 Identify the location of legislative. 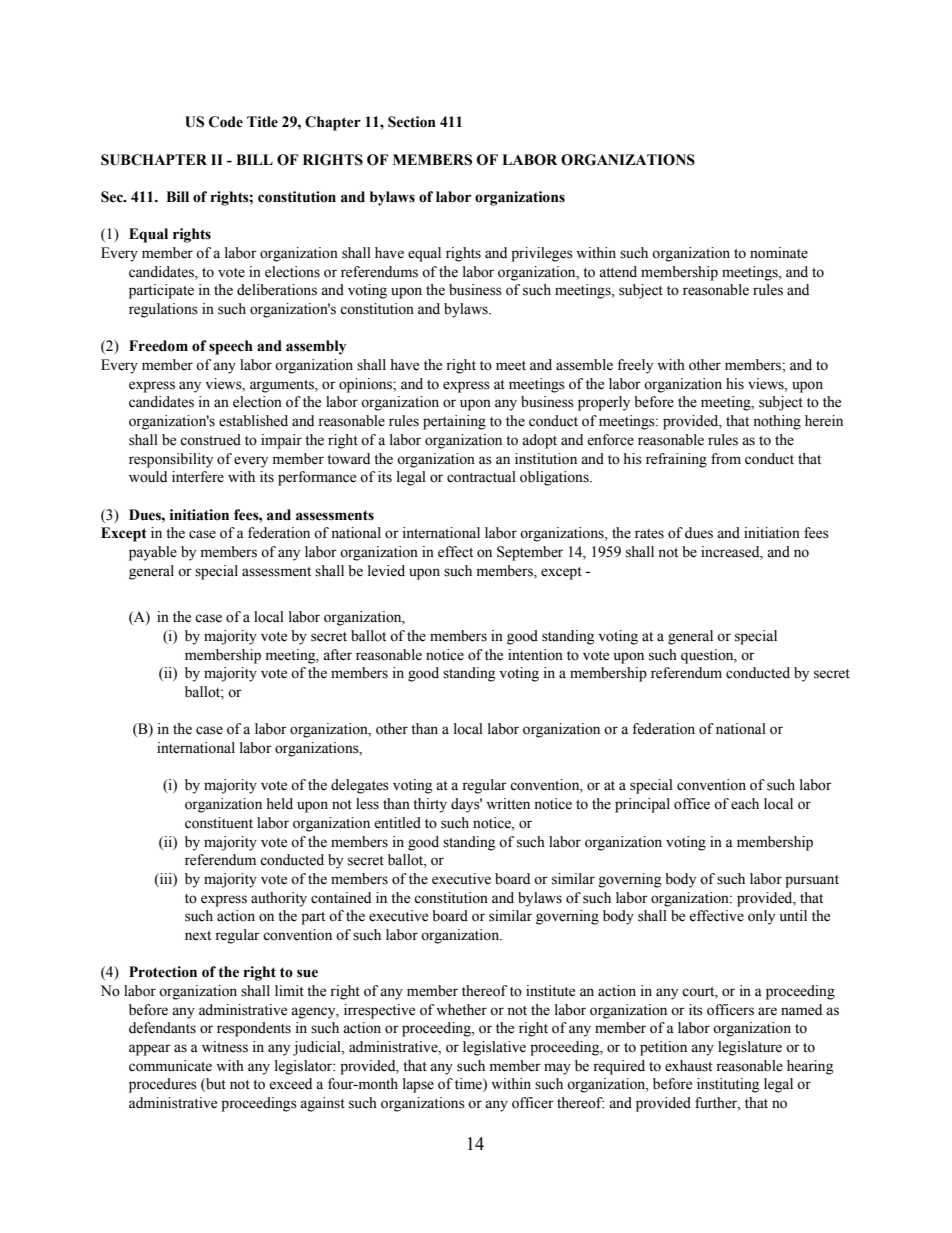
(494, 1048).
